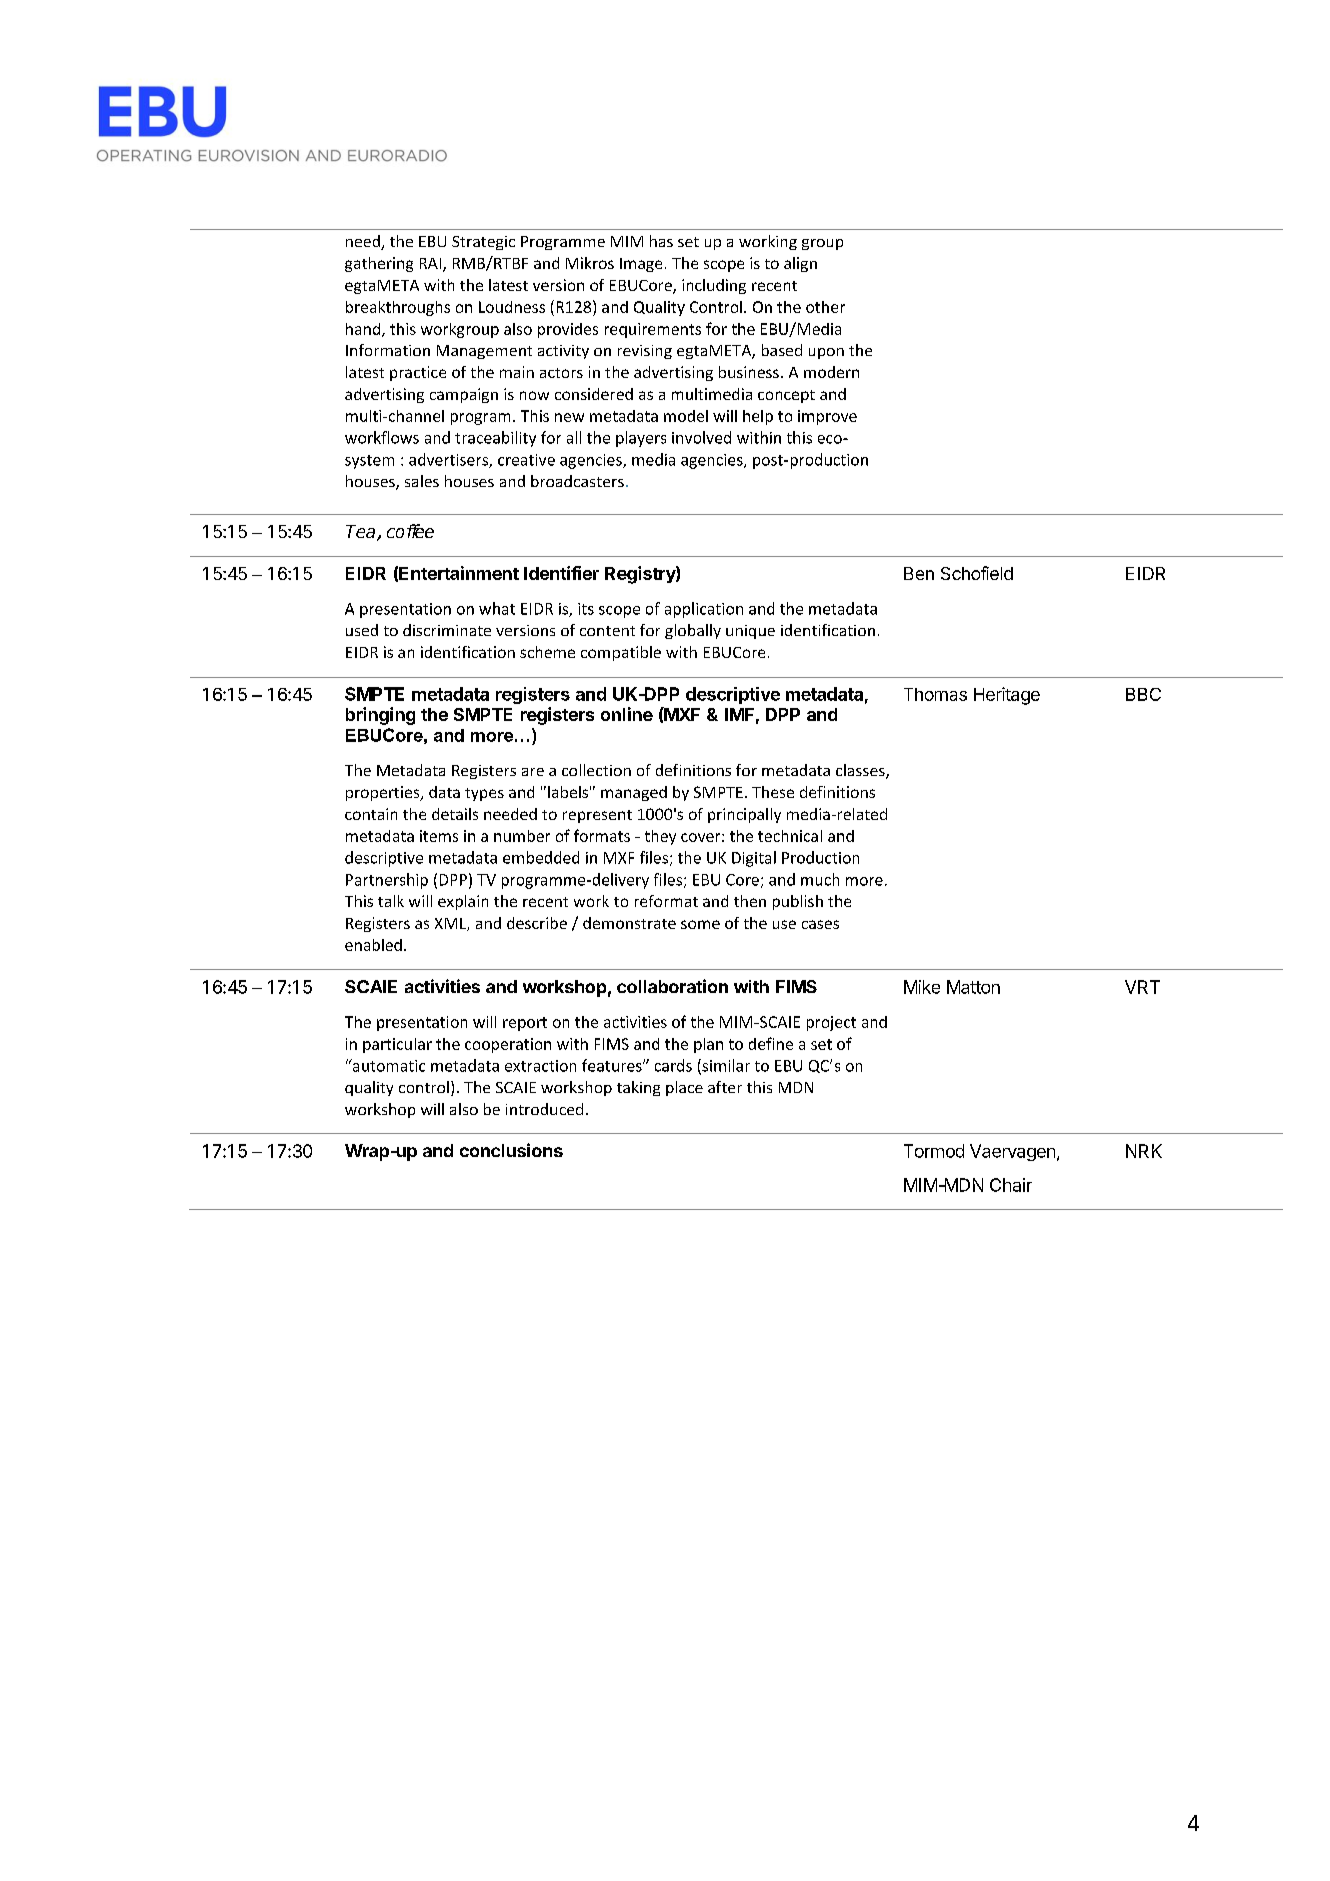 This page has height=1881, width=1330. Describe the element at coordinates (432, 264) in the page. I see `RAI` at that location.
